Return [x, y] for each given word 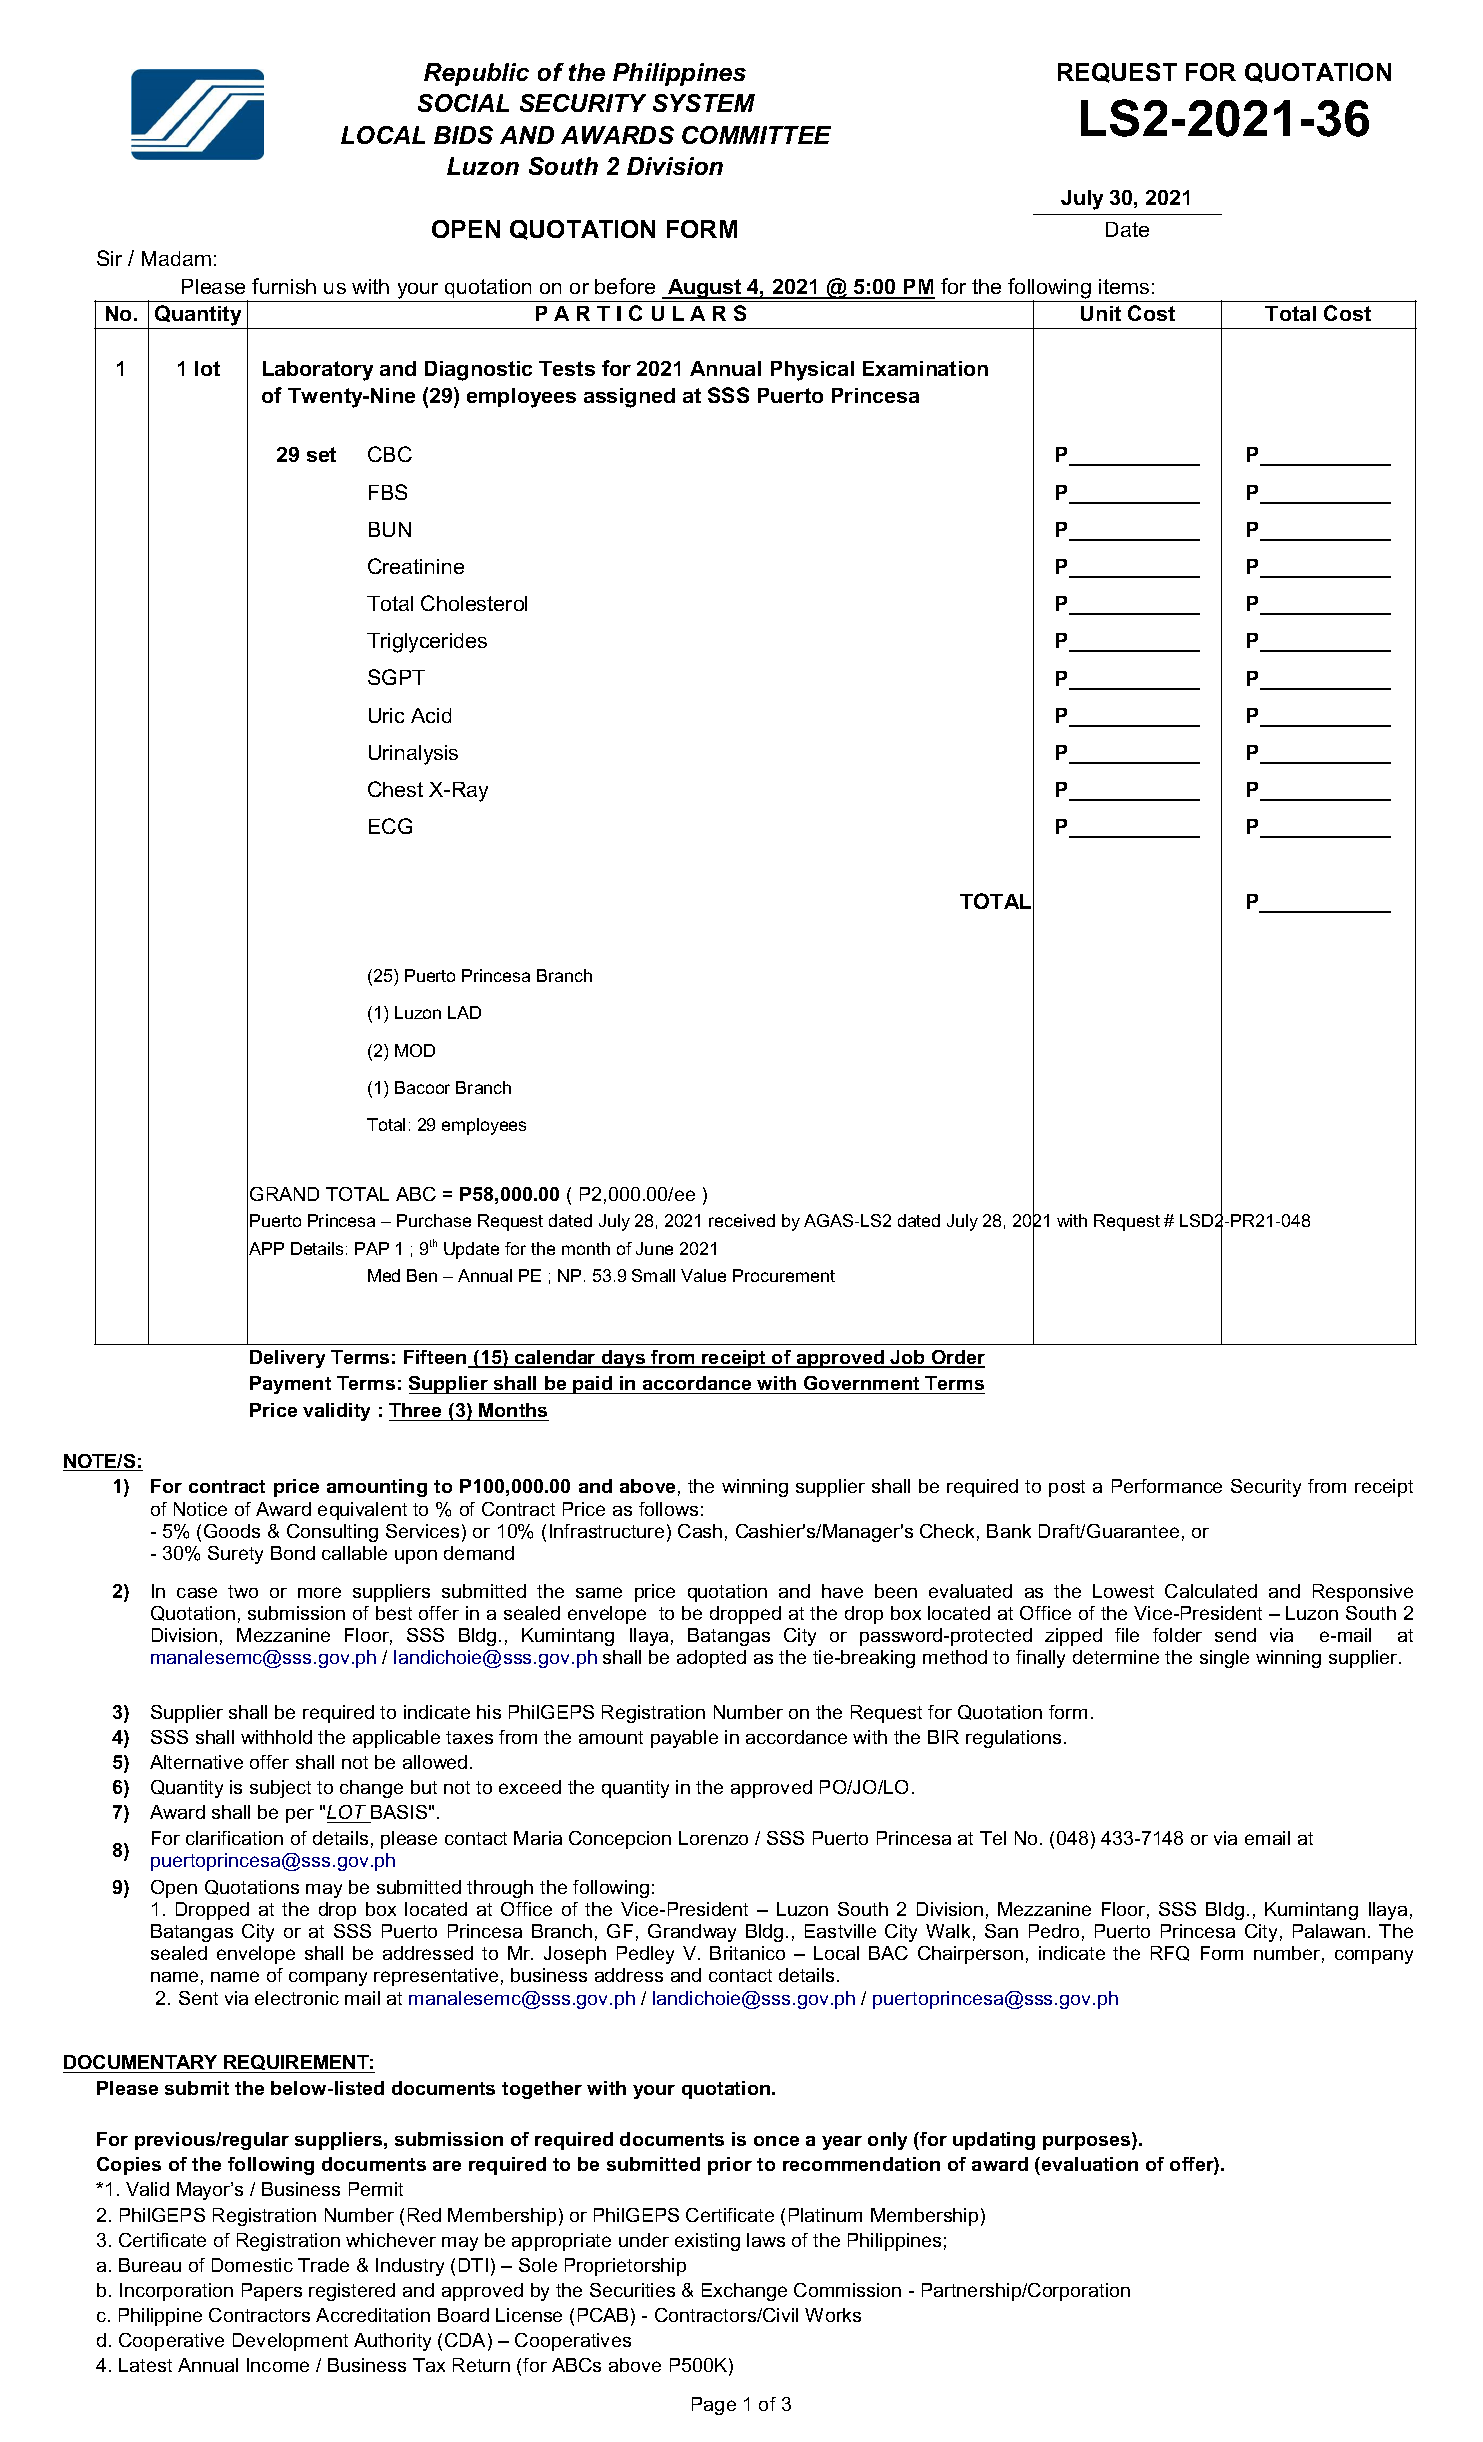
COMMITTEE [756, 135]
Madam [176, 258]
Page [714, 2406]
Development [290, 2342]
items [1124, 286]
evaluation [1090, 2164]
